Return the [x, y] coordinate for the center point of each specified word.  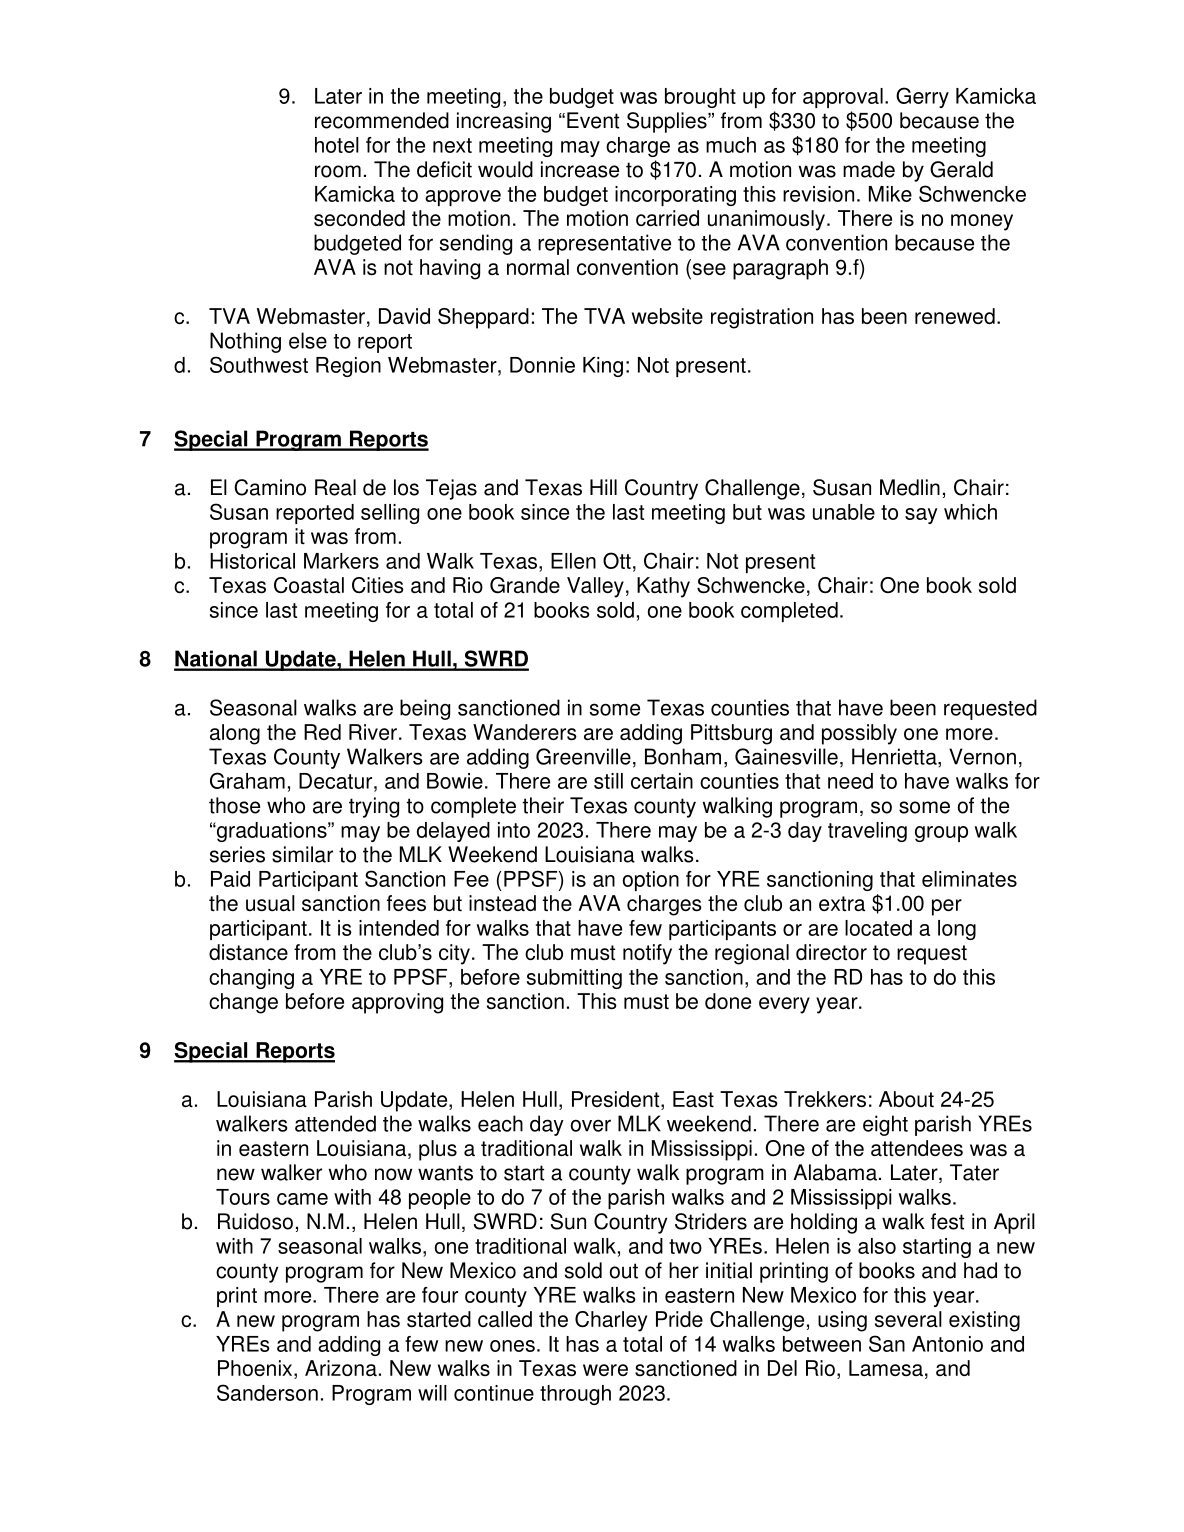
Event [593, 120]
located [878, 928]
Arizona [341, 1368]
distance [248, 952]
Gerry [922, 97]
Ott [617, 560]
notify [647, 954]
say [921, 516]
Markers [341, 561]
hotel [337, 145]
